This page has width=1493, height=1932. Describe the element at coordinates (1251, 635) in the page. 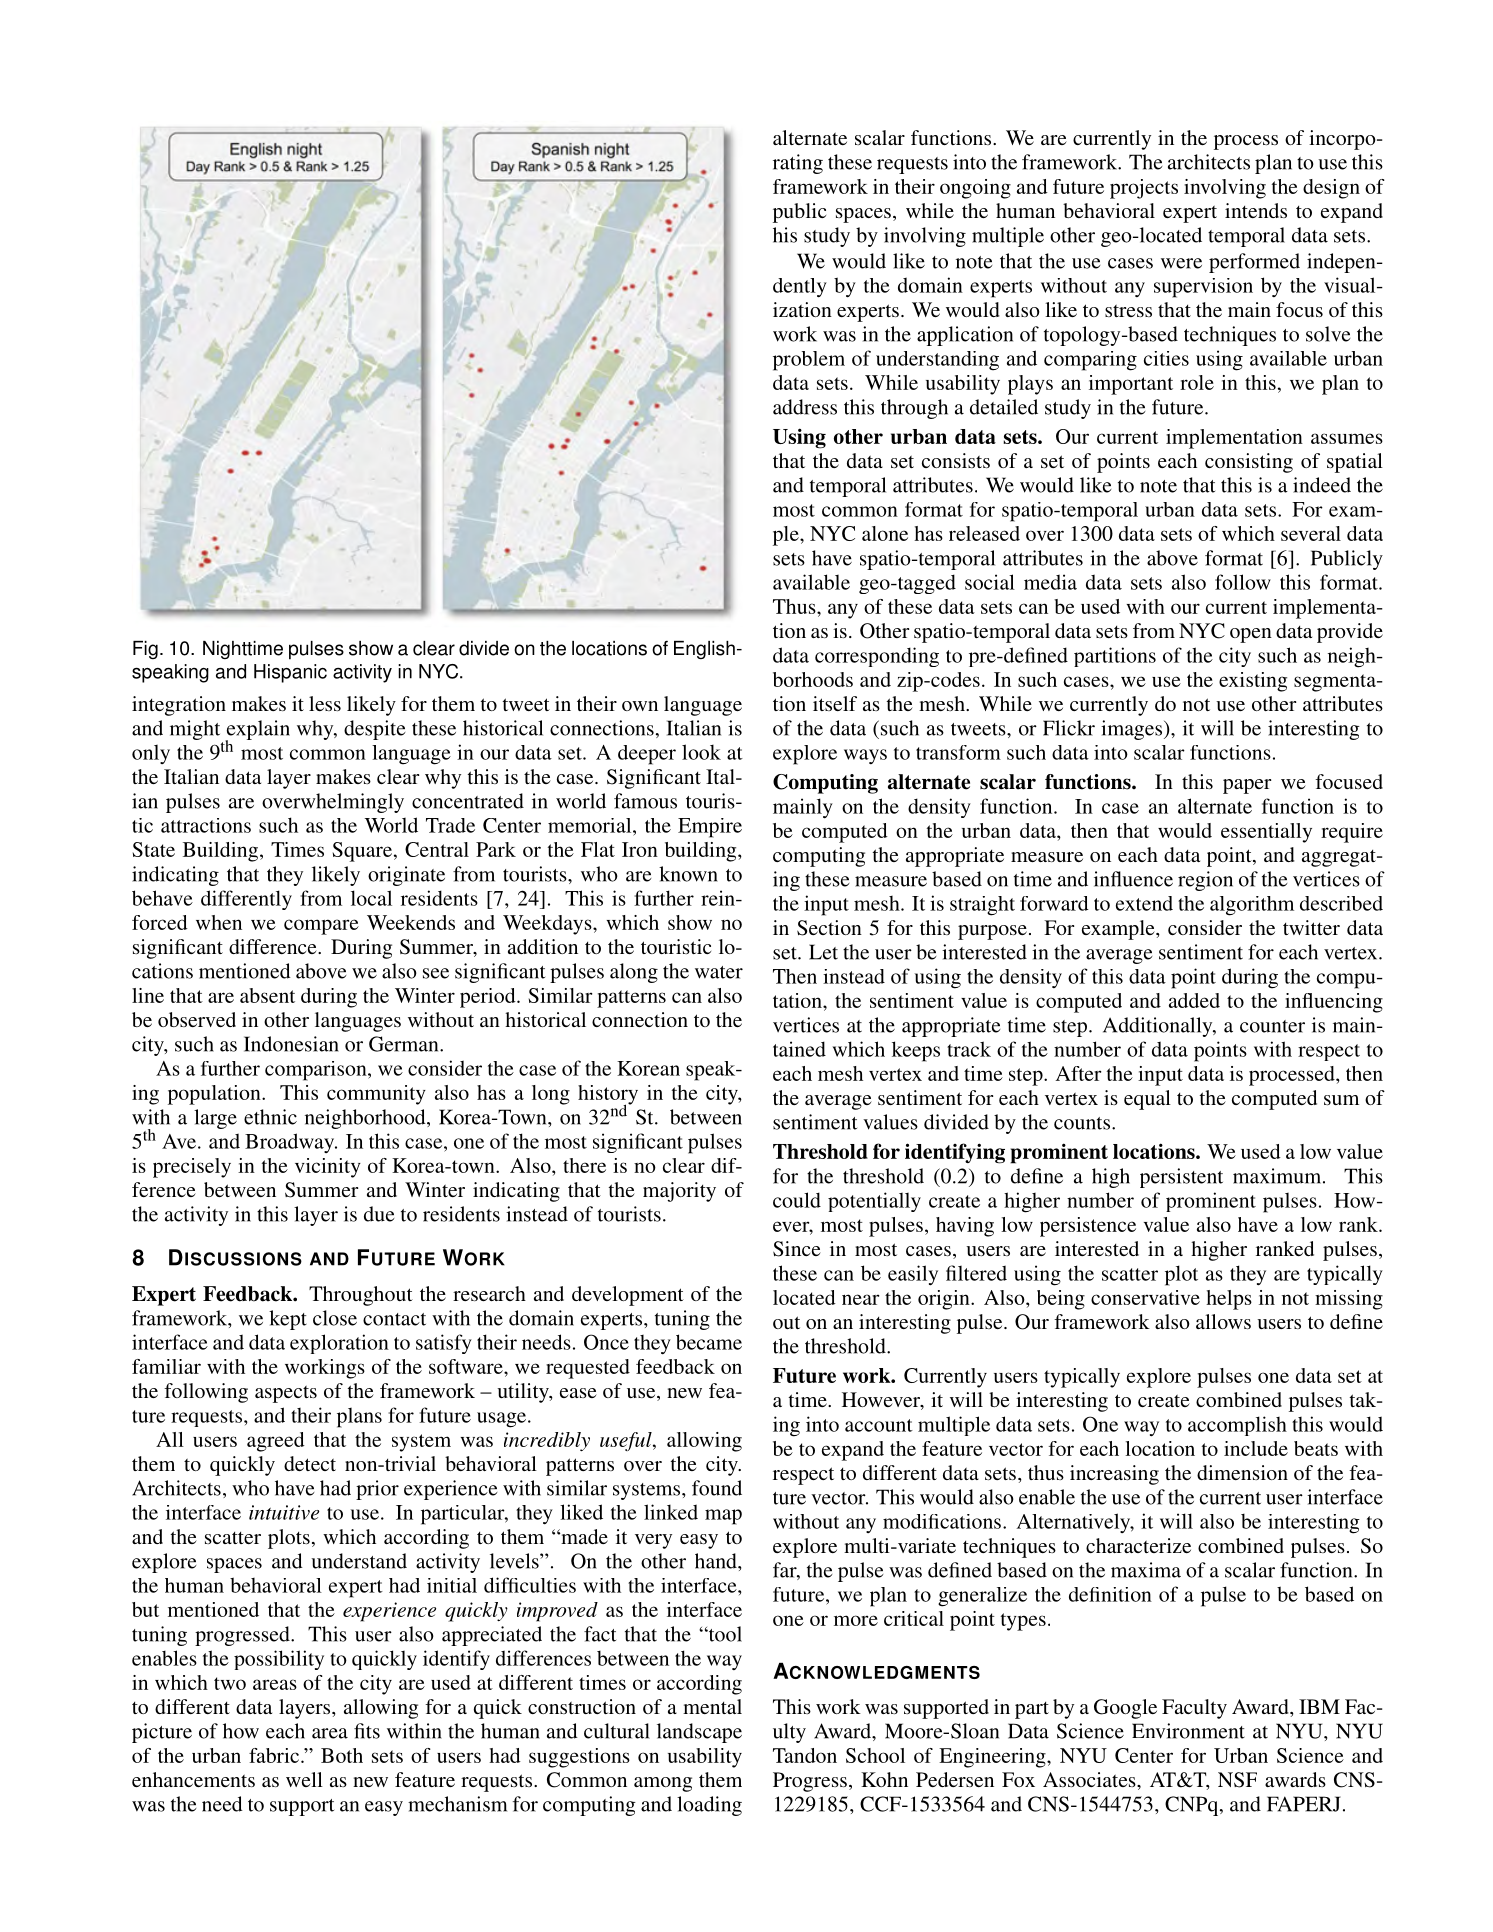

I see `open` at that location.
